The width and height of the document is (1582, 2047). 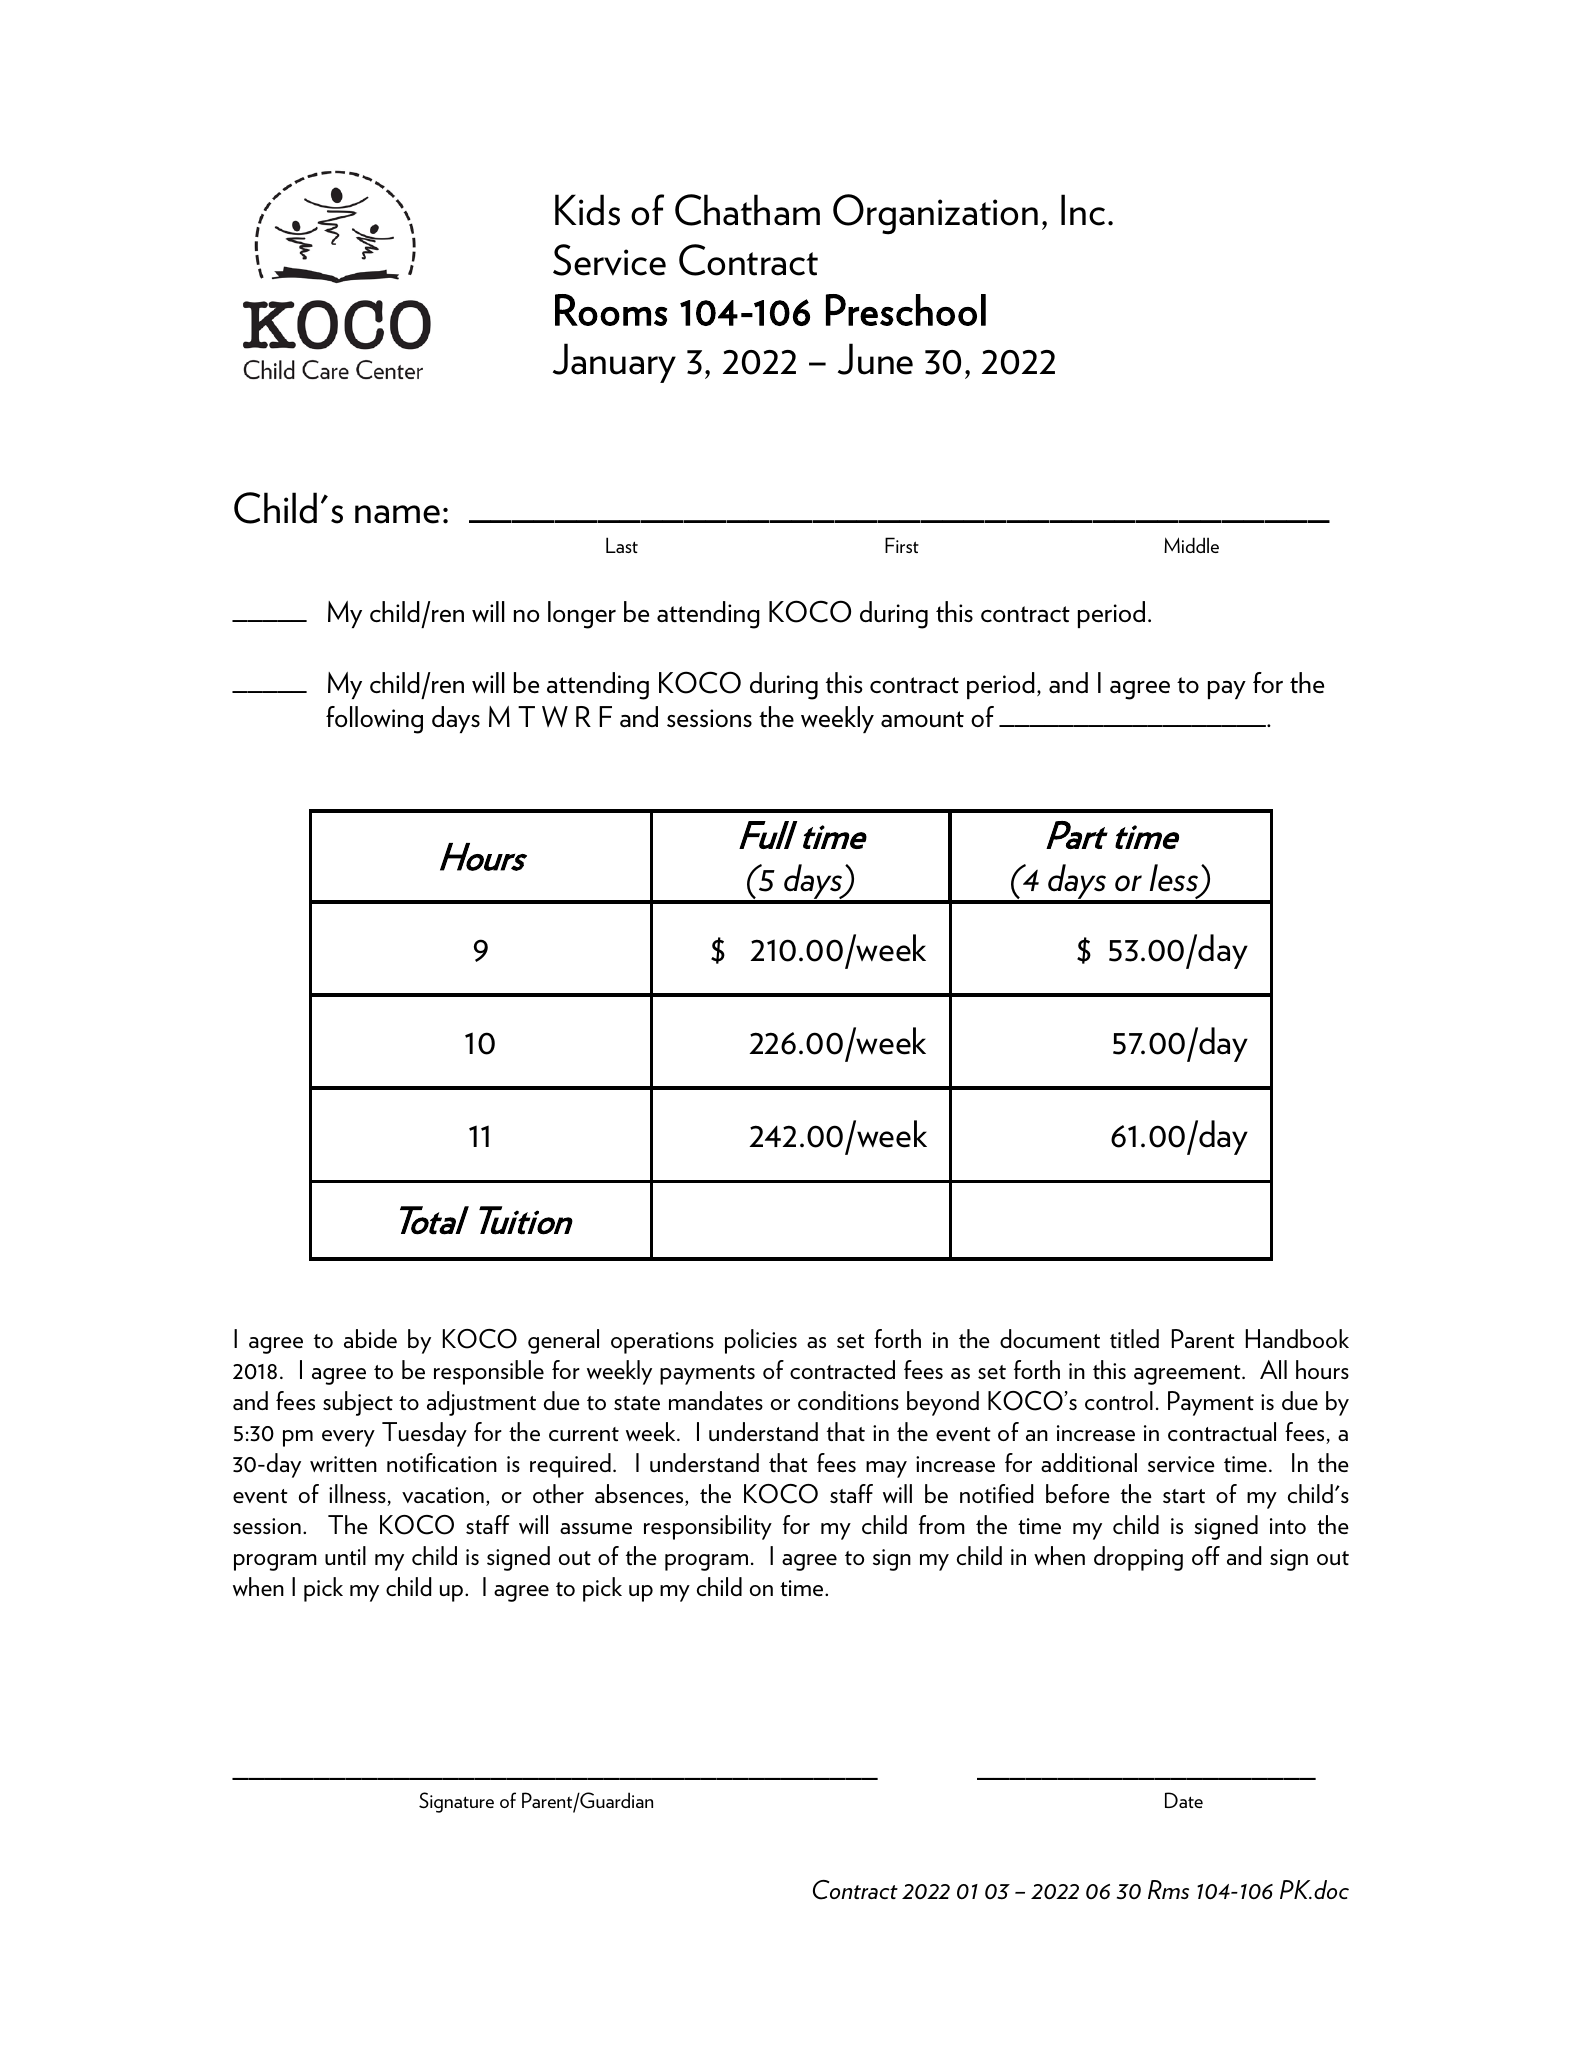 What do you see at coordinates (1174, 878) in the document?
I see `less` at bounding box center [1174, 878].
